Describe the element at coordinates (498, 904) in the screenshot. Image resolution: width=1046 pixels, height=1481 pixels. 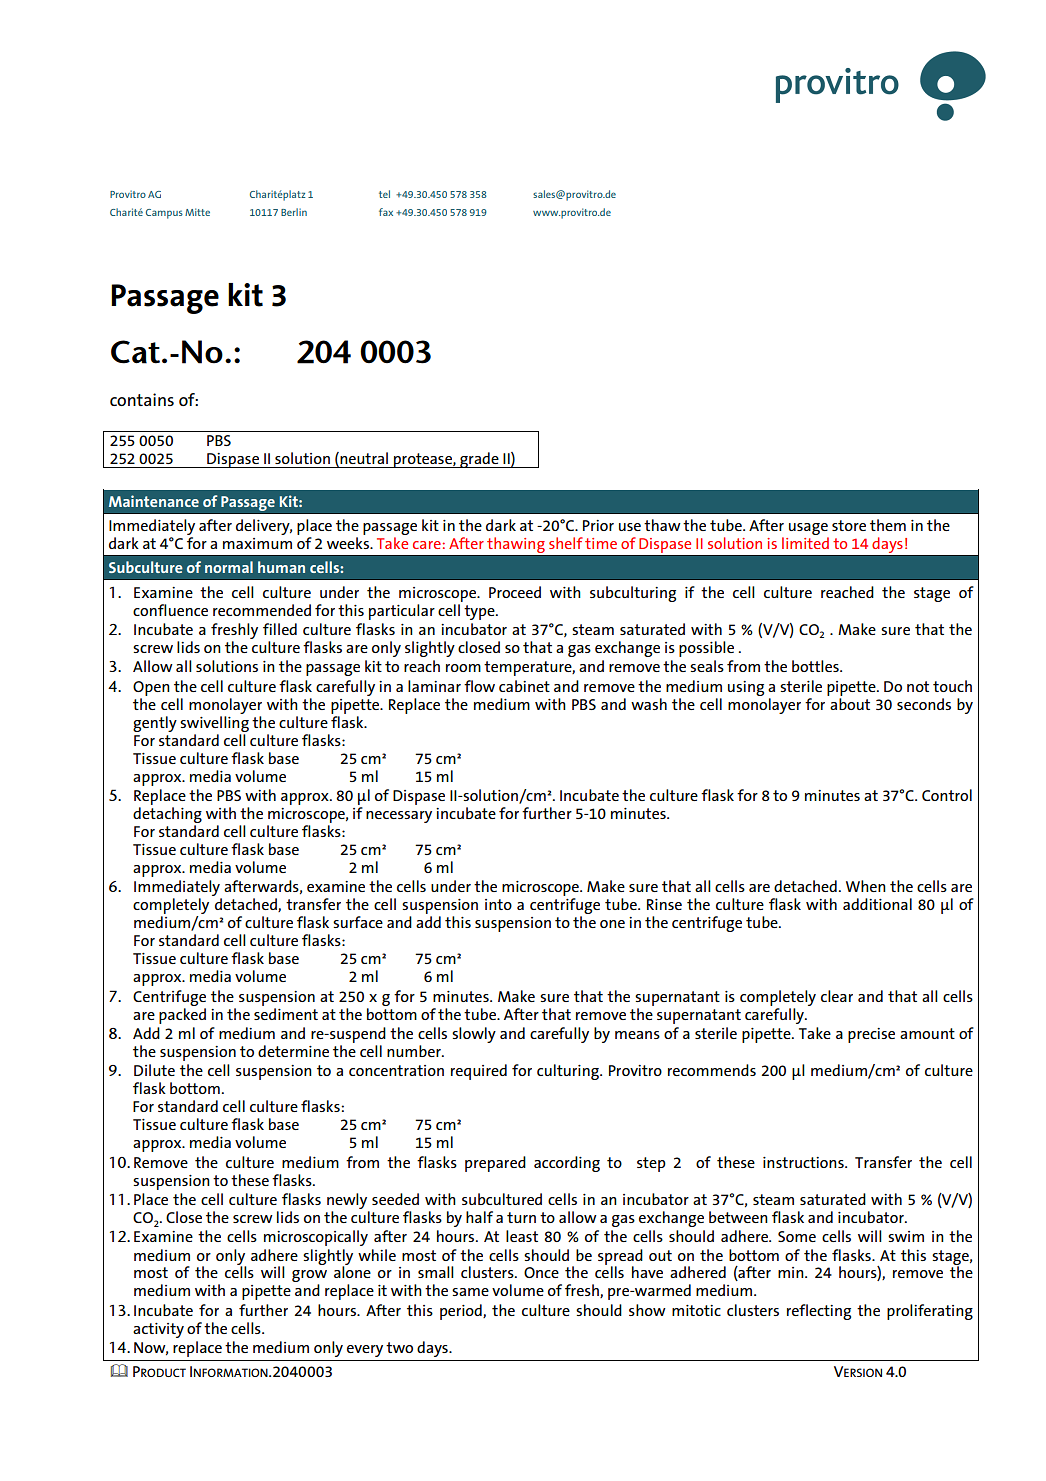
I see `into` at that location.
